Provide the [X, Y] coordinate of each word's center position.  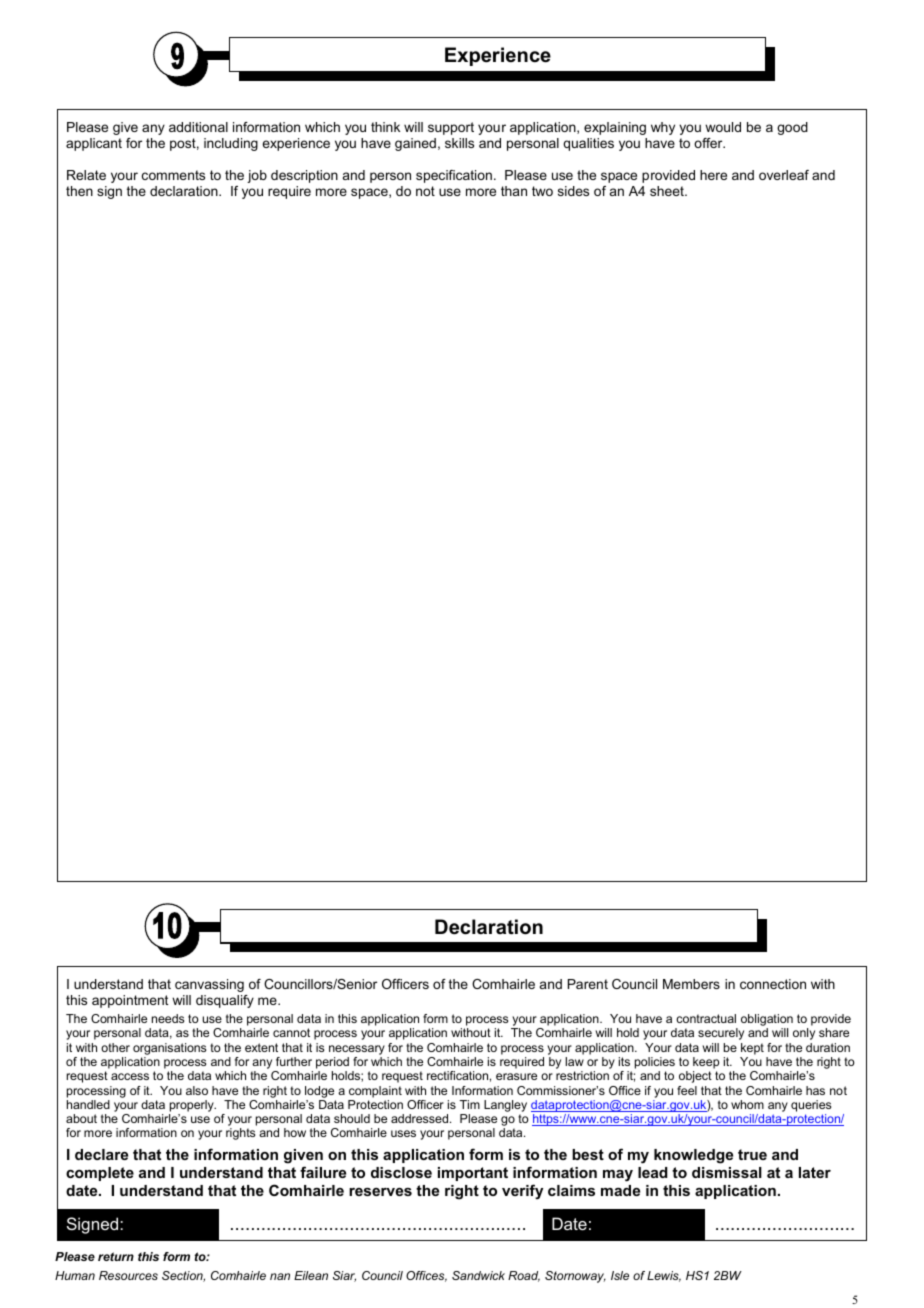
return [116, 1256]
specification [454, 176]
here [713, 175]
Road [524, 1276]
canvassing [209, 985]
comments [173, 175]
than [514, 191]
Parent [588, 984]
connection [773, 984]
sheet [668, 191]
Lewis [664, 1276]
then [79, 191]
